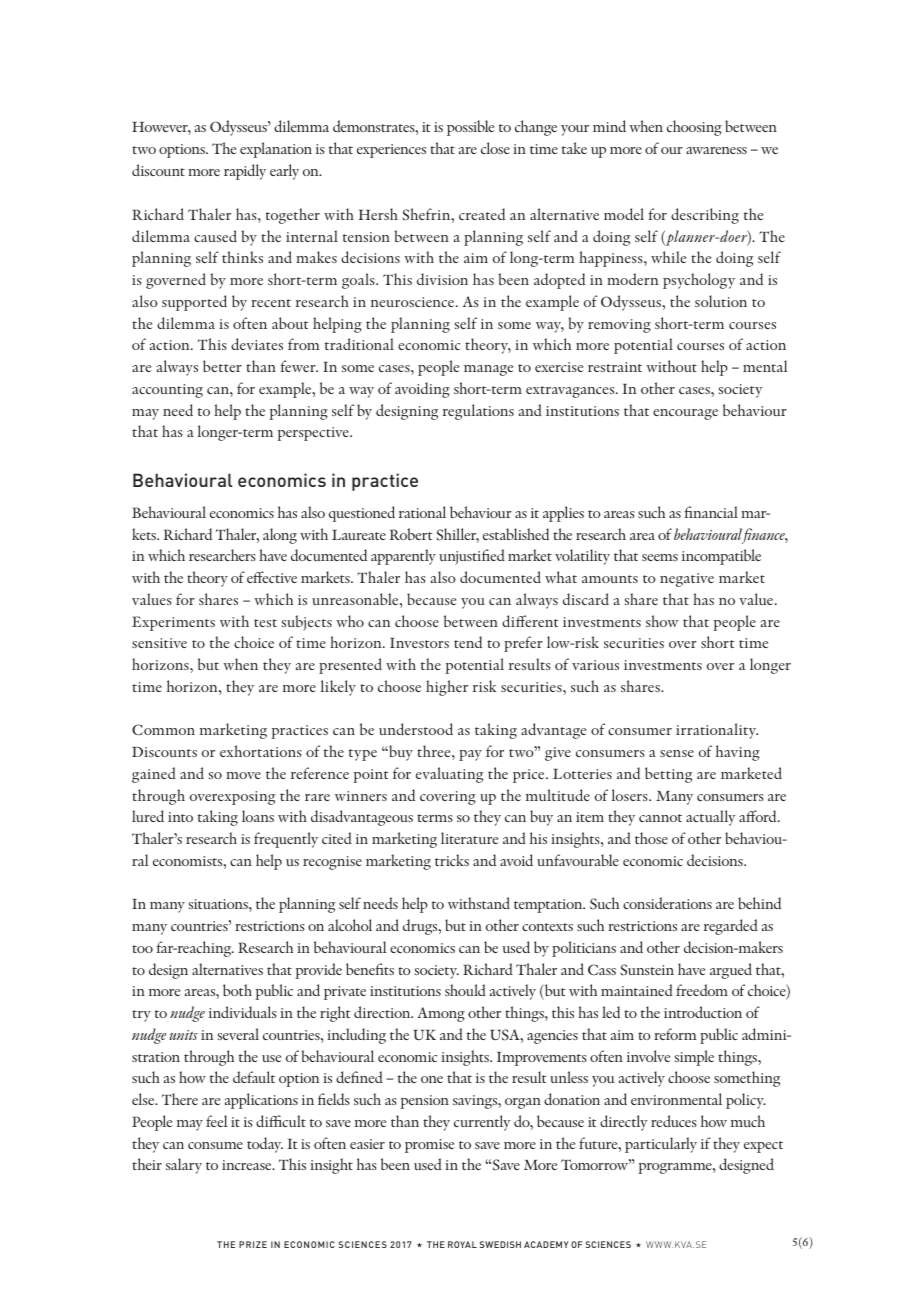 The height and width of the screenshot is (1308, 924). What do you see at coordinates (711, 512) in the screenshot?
I see `financial` at bounding box center [711, 512].
